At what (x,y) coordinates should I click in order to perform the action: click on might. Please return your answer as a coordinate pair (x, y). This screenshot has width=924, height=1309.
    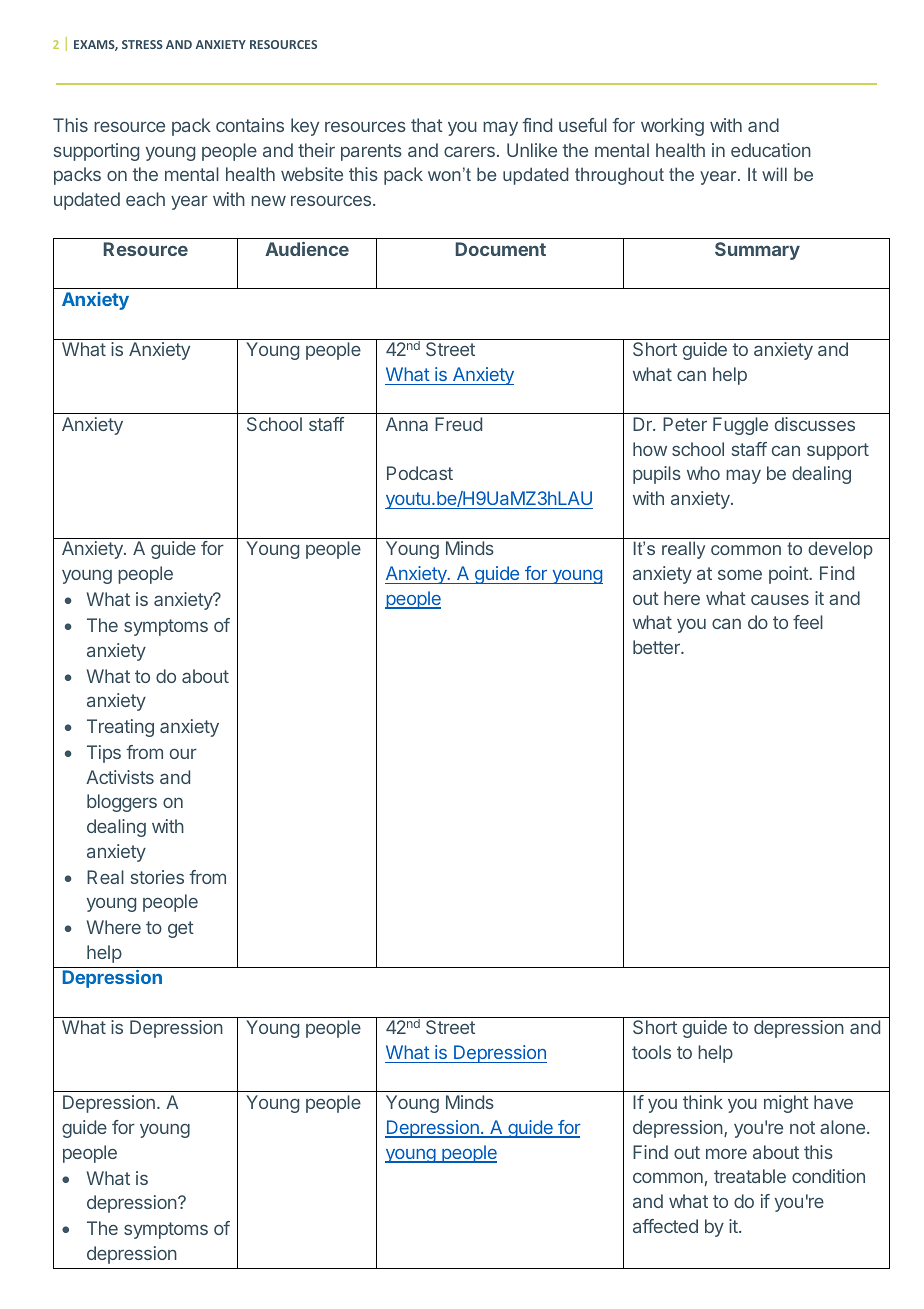
    Looking at the image, I should click on (786, 1104).
